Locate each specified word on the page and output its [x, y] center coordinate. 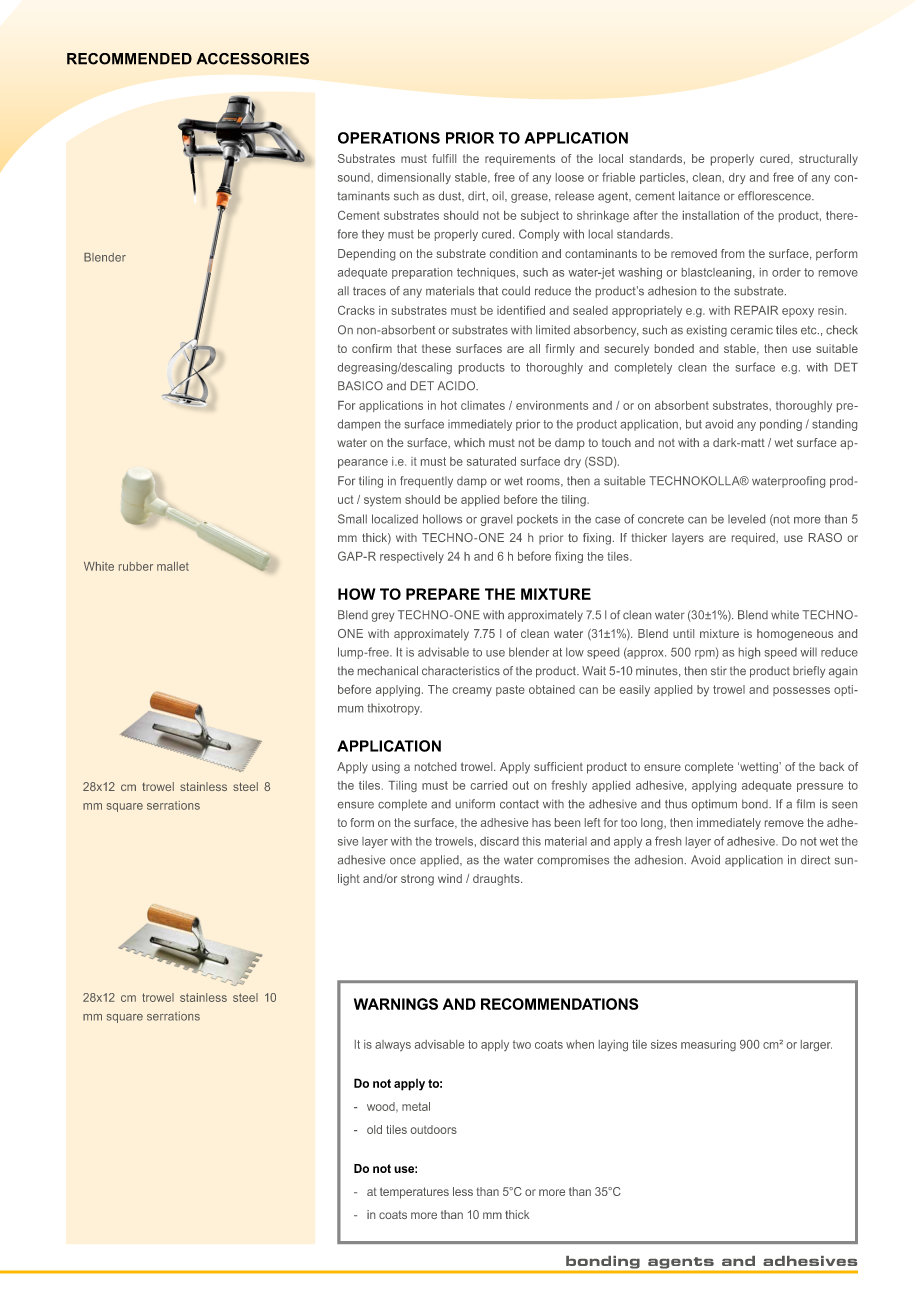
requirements [520, 160]
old [374, 1129]
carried [489, 785]
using [386, 768]
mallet [173, 566]
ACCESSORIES [252, 59]
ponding [781, 425]
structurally [828, 160]
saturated [491, 461]
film [805, 803]
